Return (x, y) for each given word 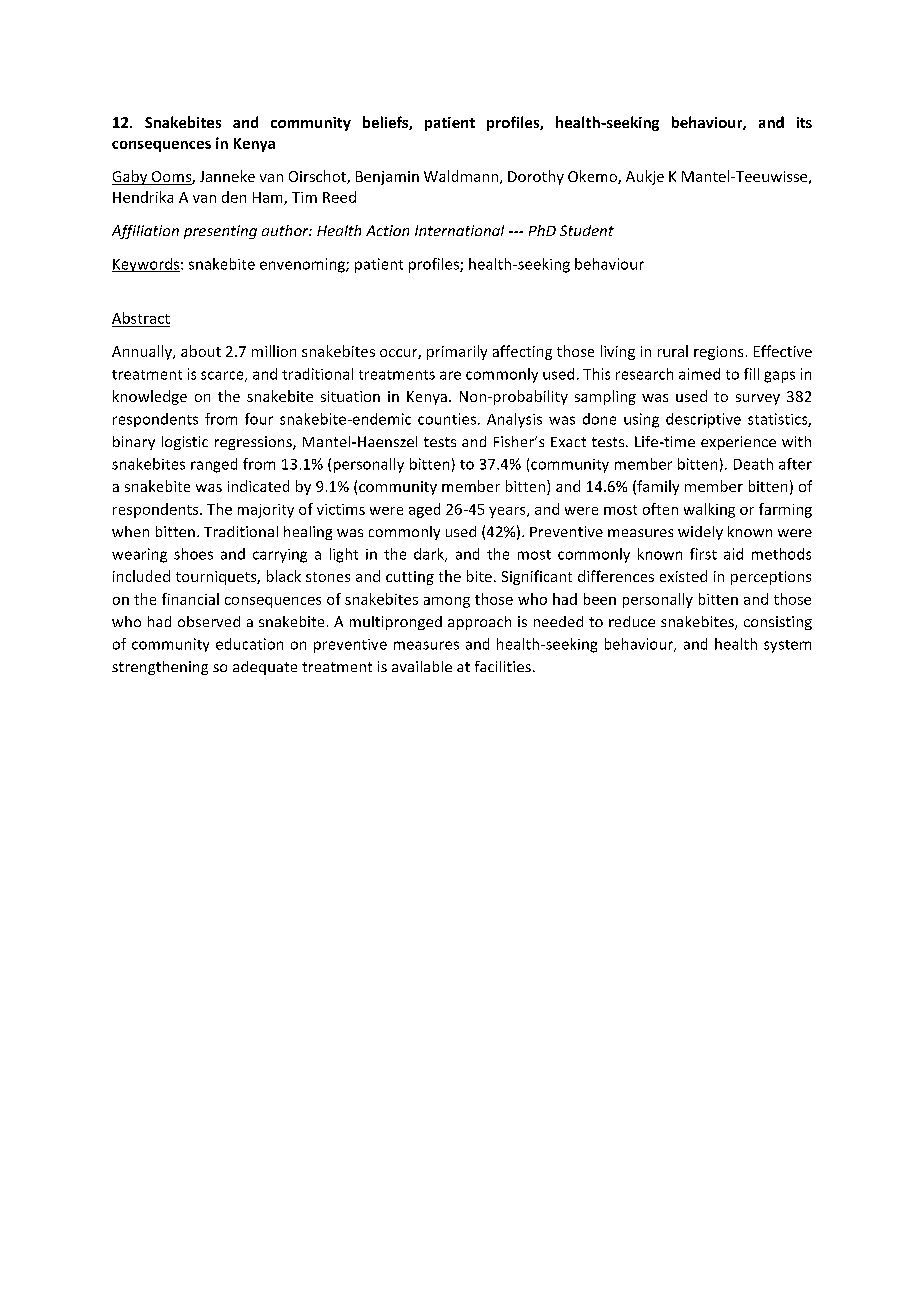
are (450, 375)
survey (758, 399)
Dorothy (536, 177)
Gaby (131, 177)
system (787, 646)
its (804, 122)
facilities (503, 666)
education (249, 644)
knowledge (150, 397)
